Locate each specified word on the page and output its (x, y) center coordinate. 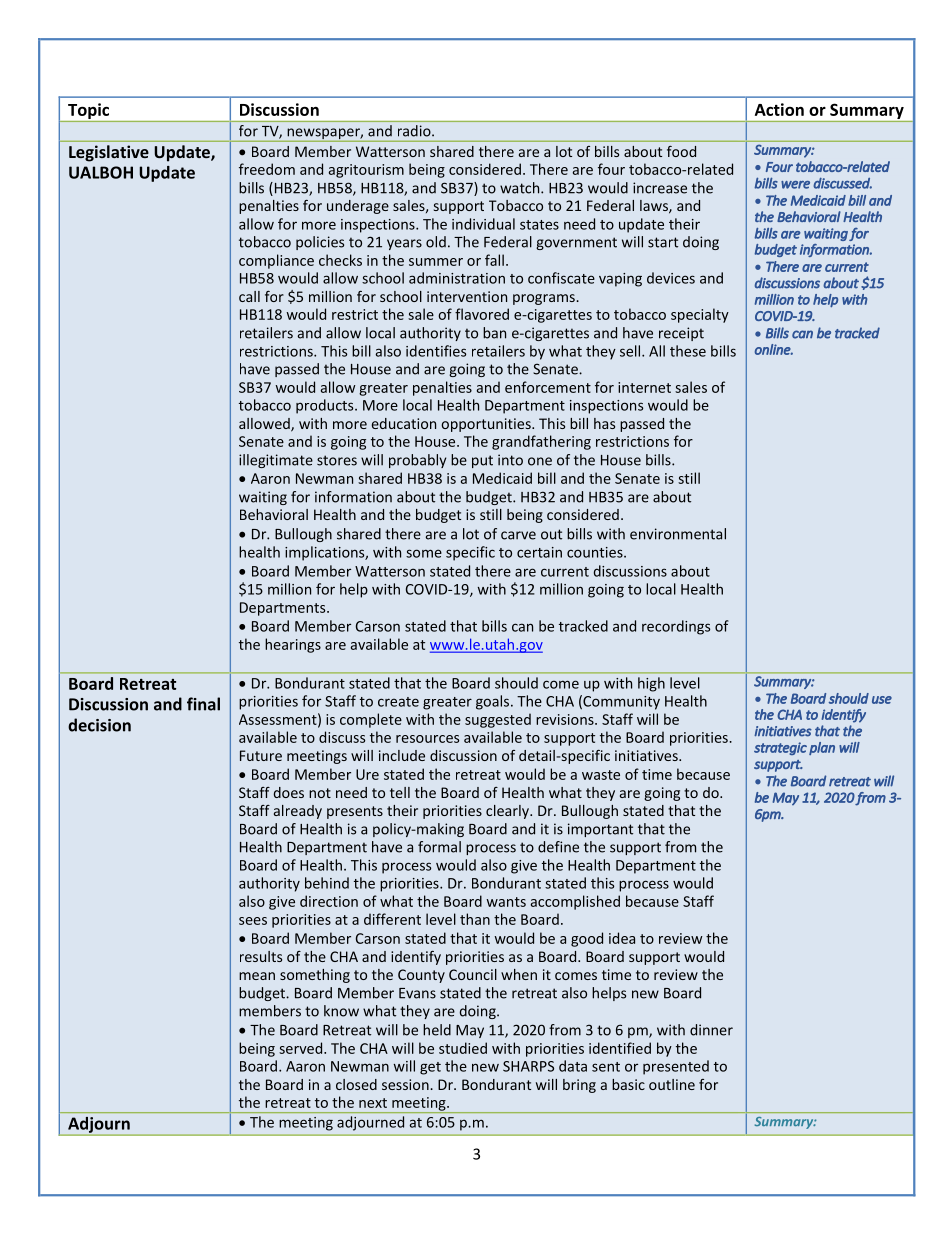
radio (415, 131)
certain (539, 552)
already (298, 812)
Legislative (109, 153)
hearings (293, 645)
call (249, 296)
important (600, 830)
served (302, 1048)
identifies (436, 351)
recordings (676, 627)
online (774, 349)
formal (439, 847)
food (681, 151)
